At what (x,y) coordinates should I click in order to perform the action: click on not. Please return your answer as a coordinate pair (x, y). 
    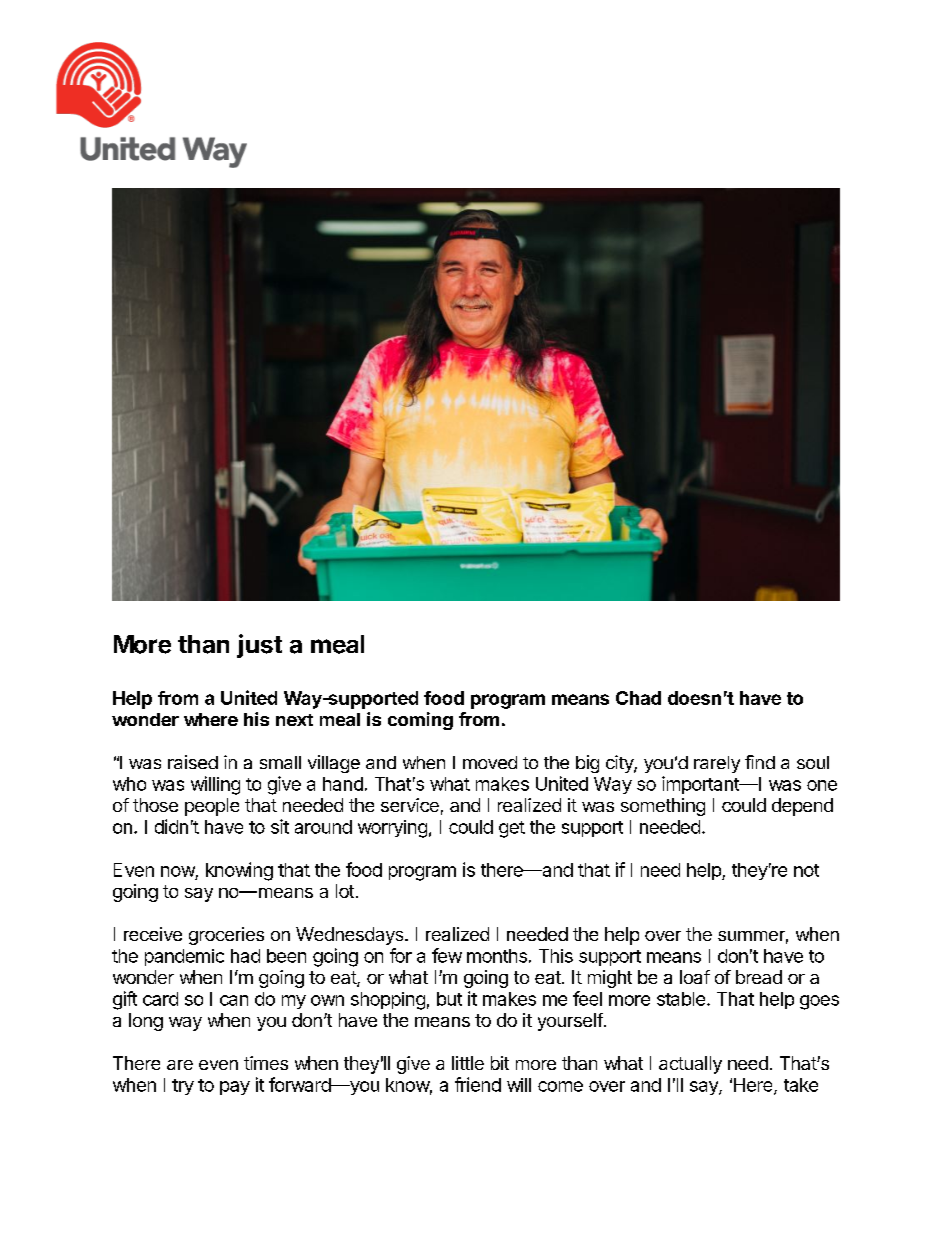
    Looking at the image, I should click on (806, 870).
